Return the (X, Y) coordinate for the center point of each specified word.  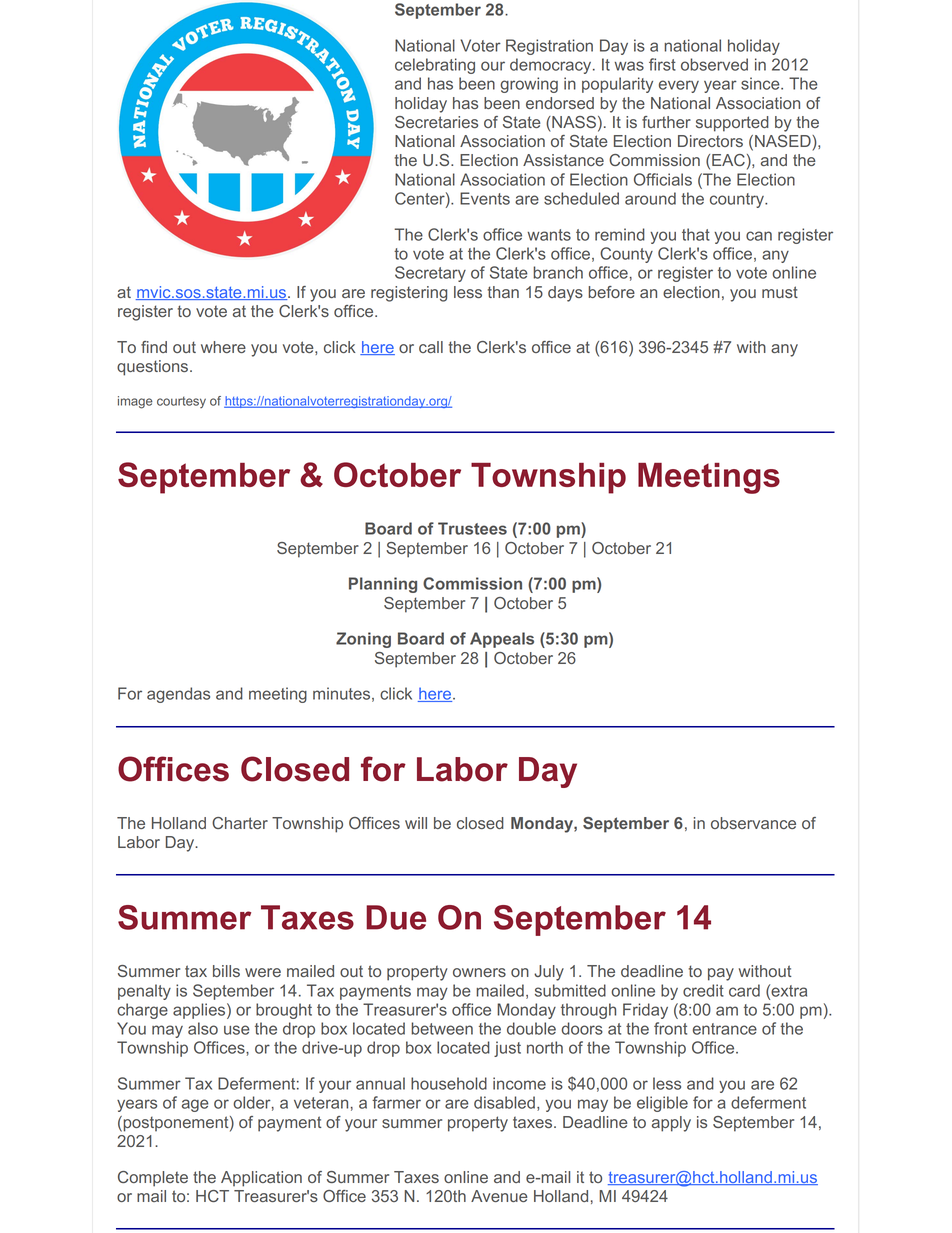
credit (703, 990)
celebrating (435, 66)
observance (753, 823)
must (780, 292)
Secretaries (436, 122)
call (431, 347)
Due (396, 917)
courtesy (181, 402)
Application (261, 1179)
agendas (178, 695)
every (679, 86)
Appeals (502, 640)
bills (226, 971)
